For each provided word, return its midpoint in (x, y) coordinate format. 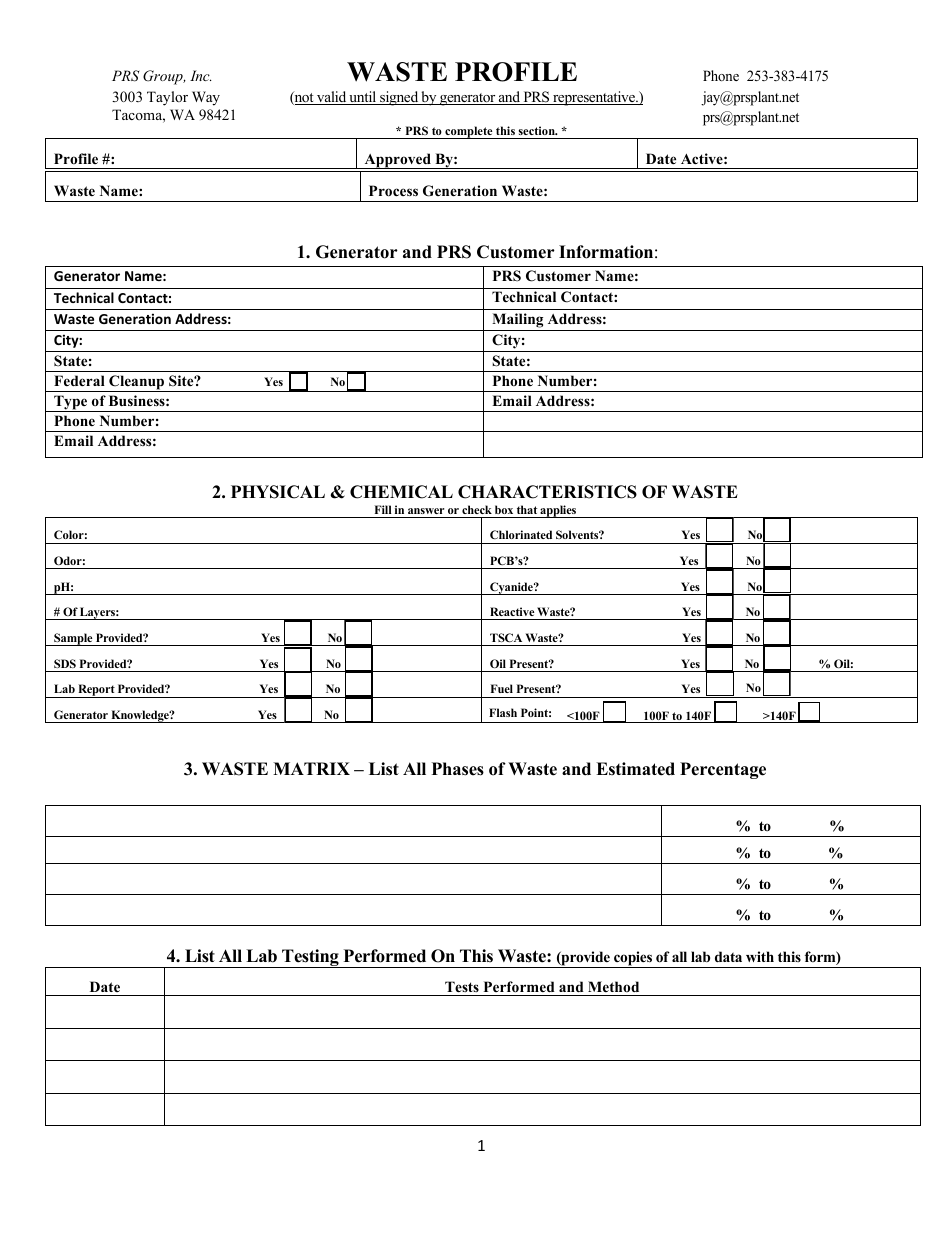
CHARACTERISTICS (547, 492)
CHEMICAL (401, 492)
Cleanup (137, 383)
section (538, 130)
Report (96, 691)
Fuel (502, 688)
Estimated (635, 769)
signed (399, 98)
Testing (310, 958)
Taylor (167, 98)
